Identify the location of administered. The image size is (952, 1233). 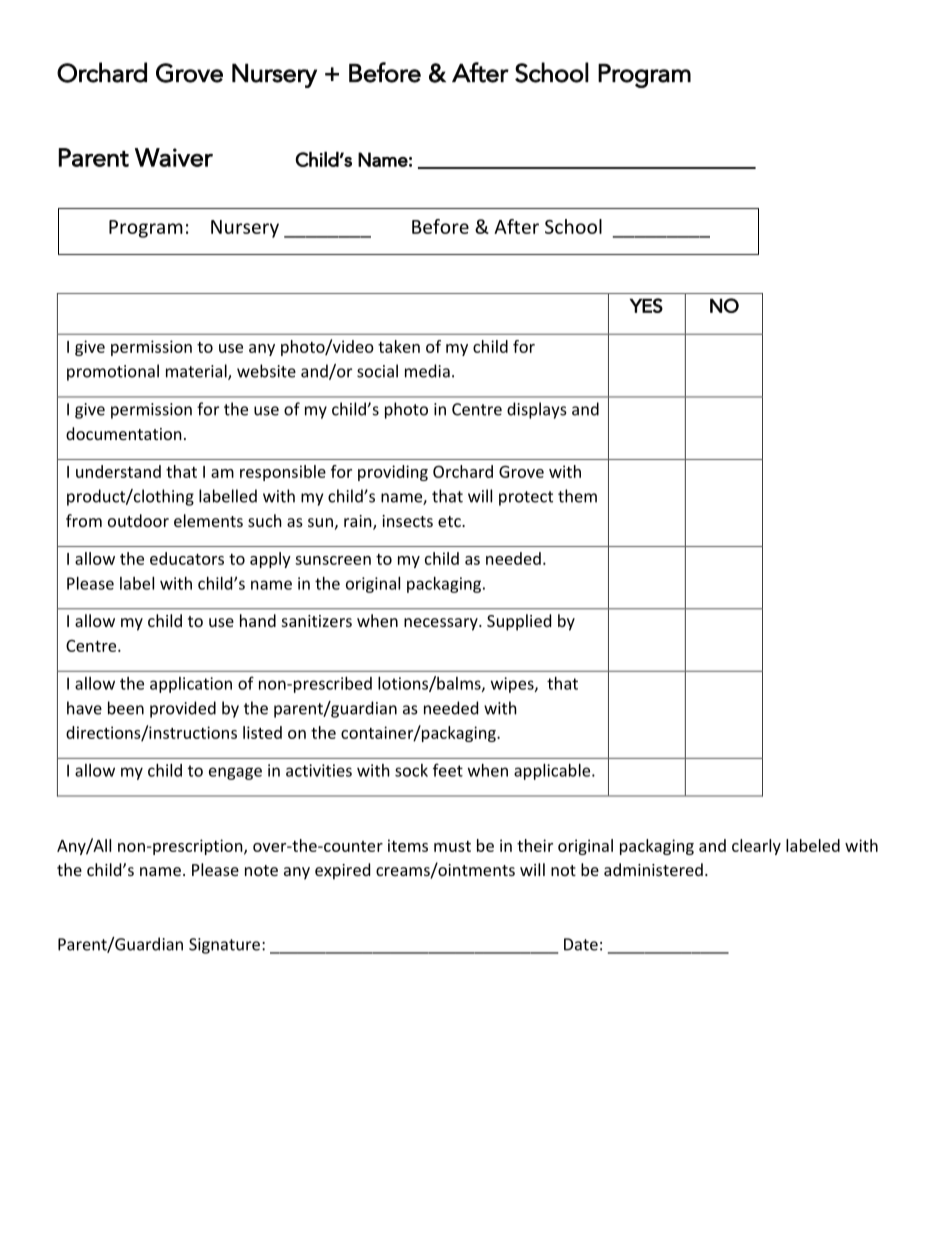
(653, 869).
